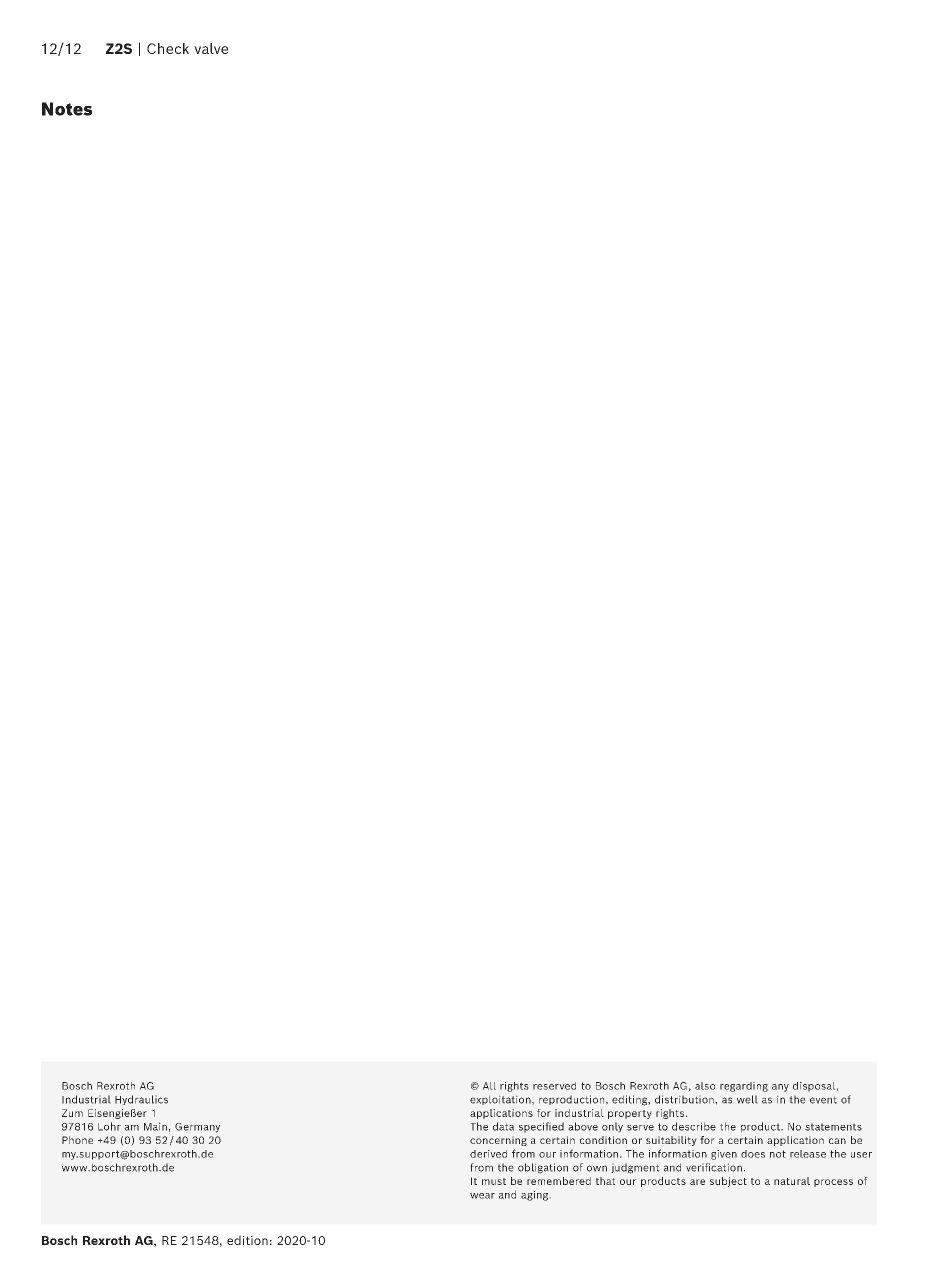 The image size is (952, 1270). Describe the element at coordinates (168, 48) in the page. I see `Check` at that location.
